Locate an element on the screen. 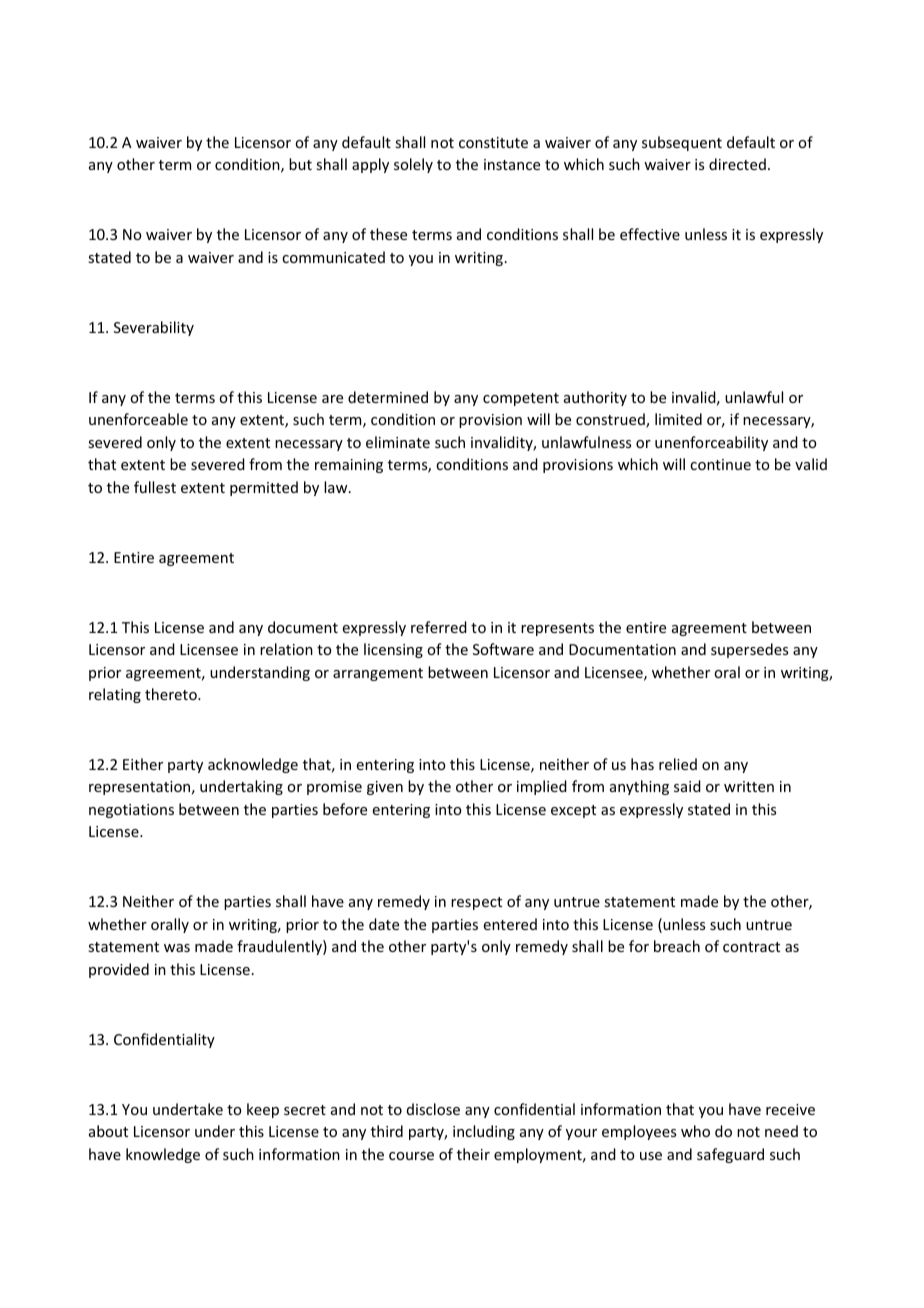  referred is located at coordinates (439, 627).
